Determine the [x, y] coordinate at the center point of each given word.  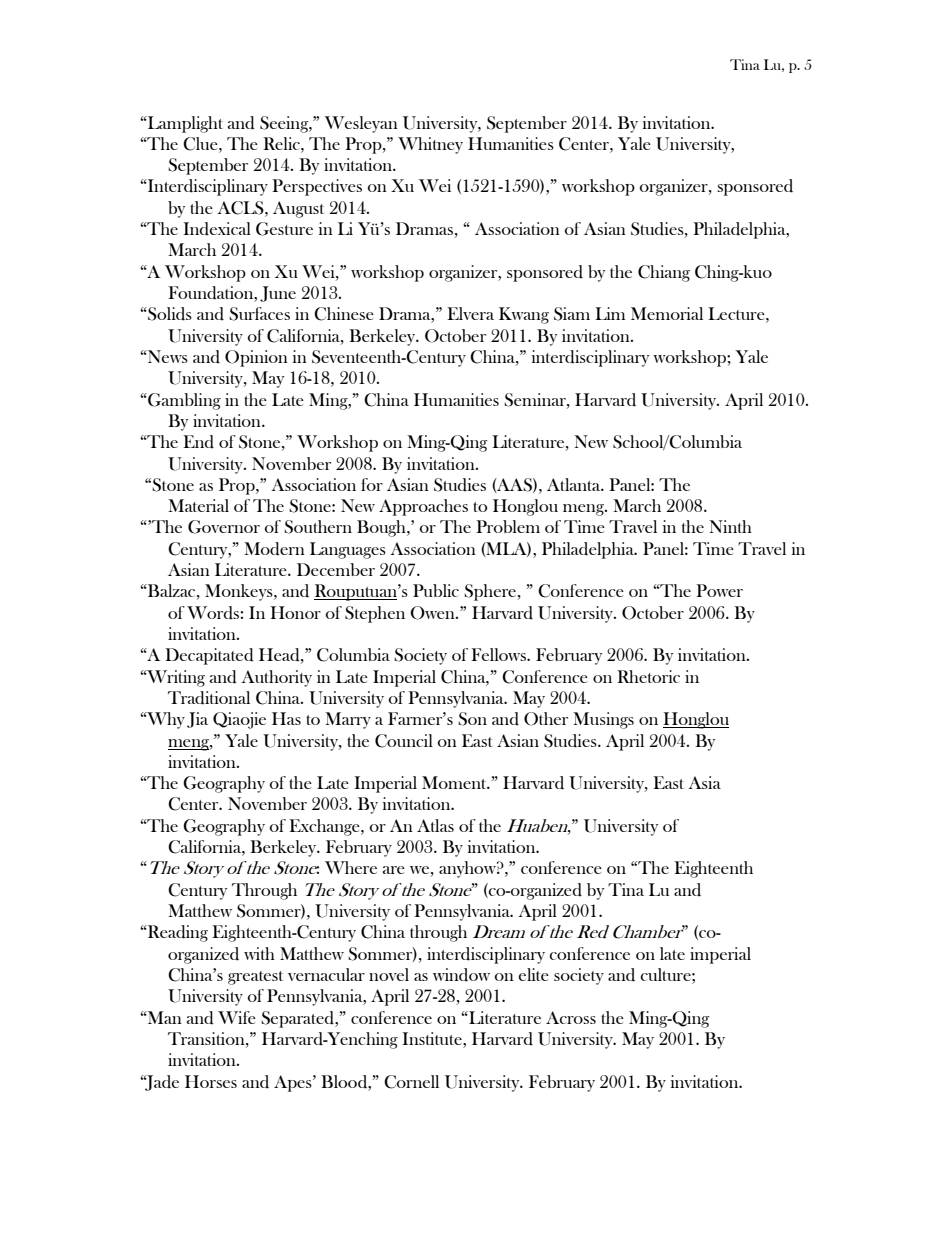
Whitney [430, 145]
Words [214, 613]
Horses [211, 1081]
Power [719, 590]
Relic [282, 143]
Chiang [664, 273]
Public [436, 590]
